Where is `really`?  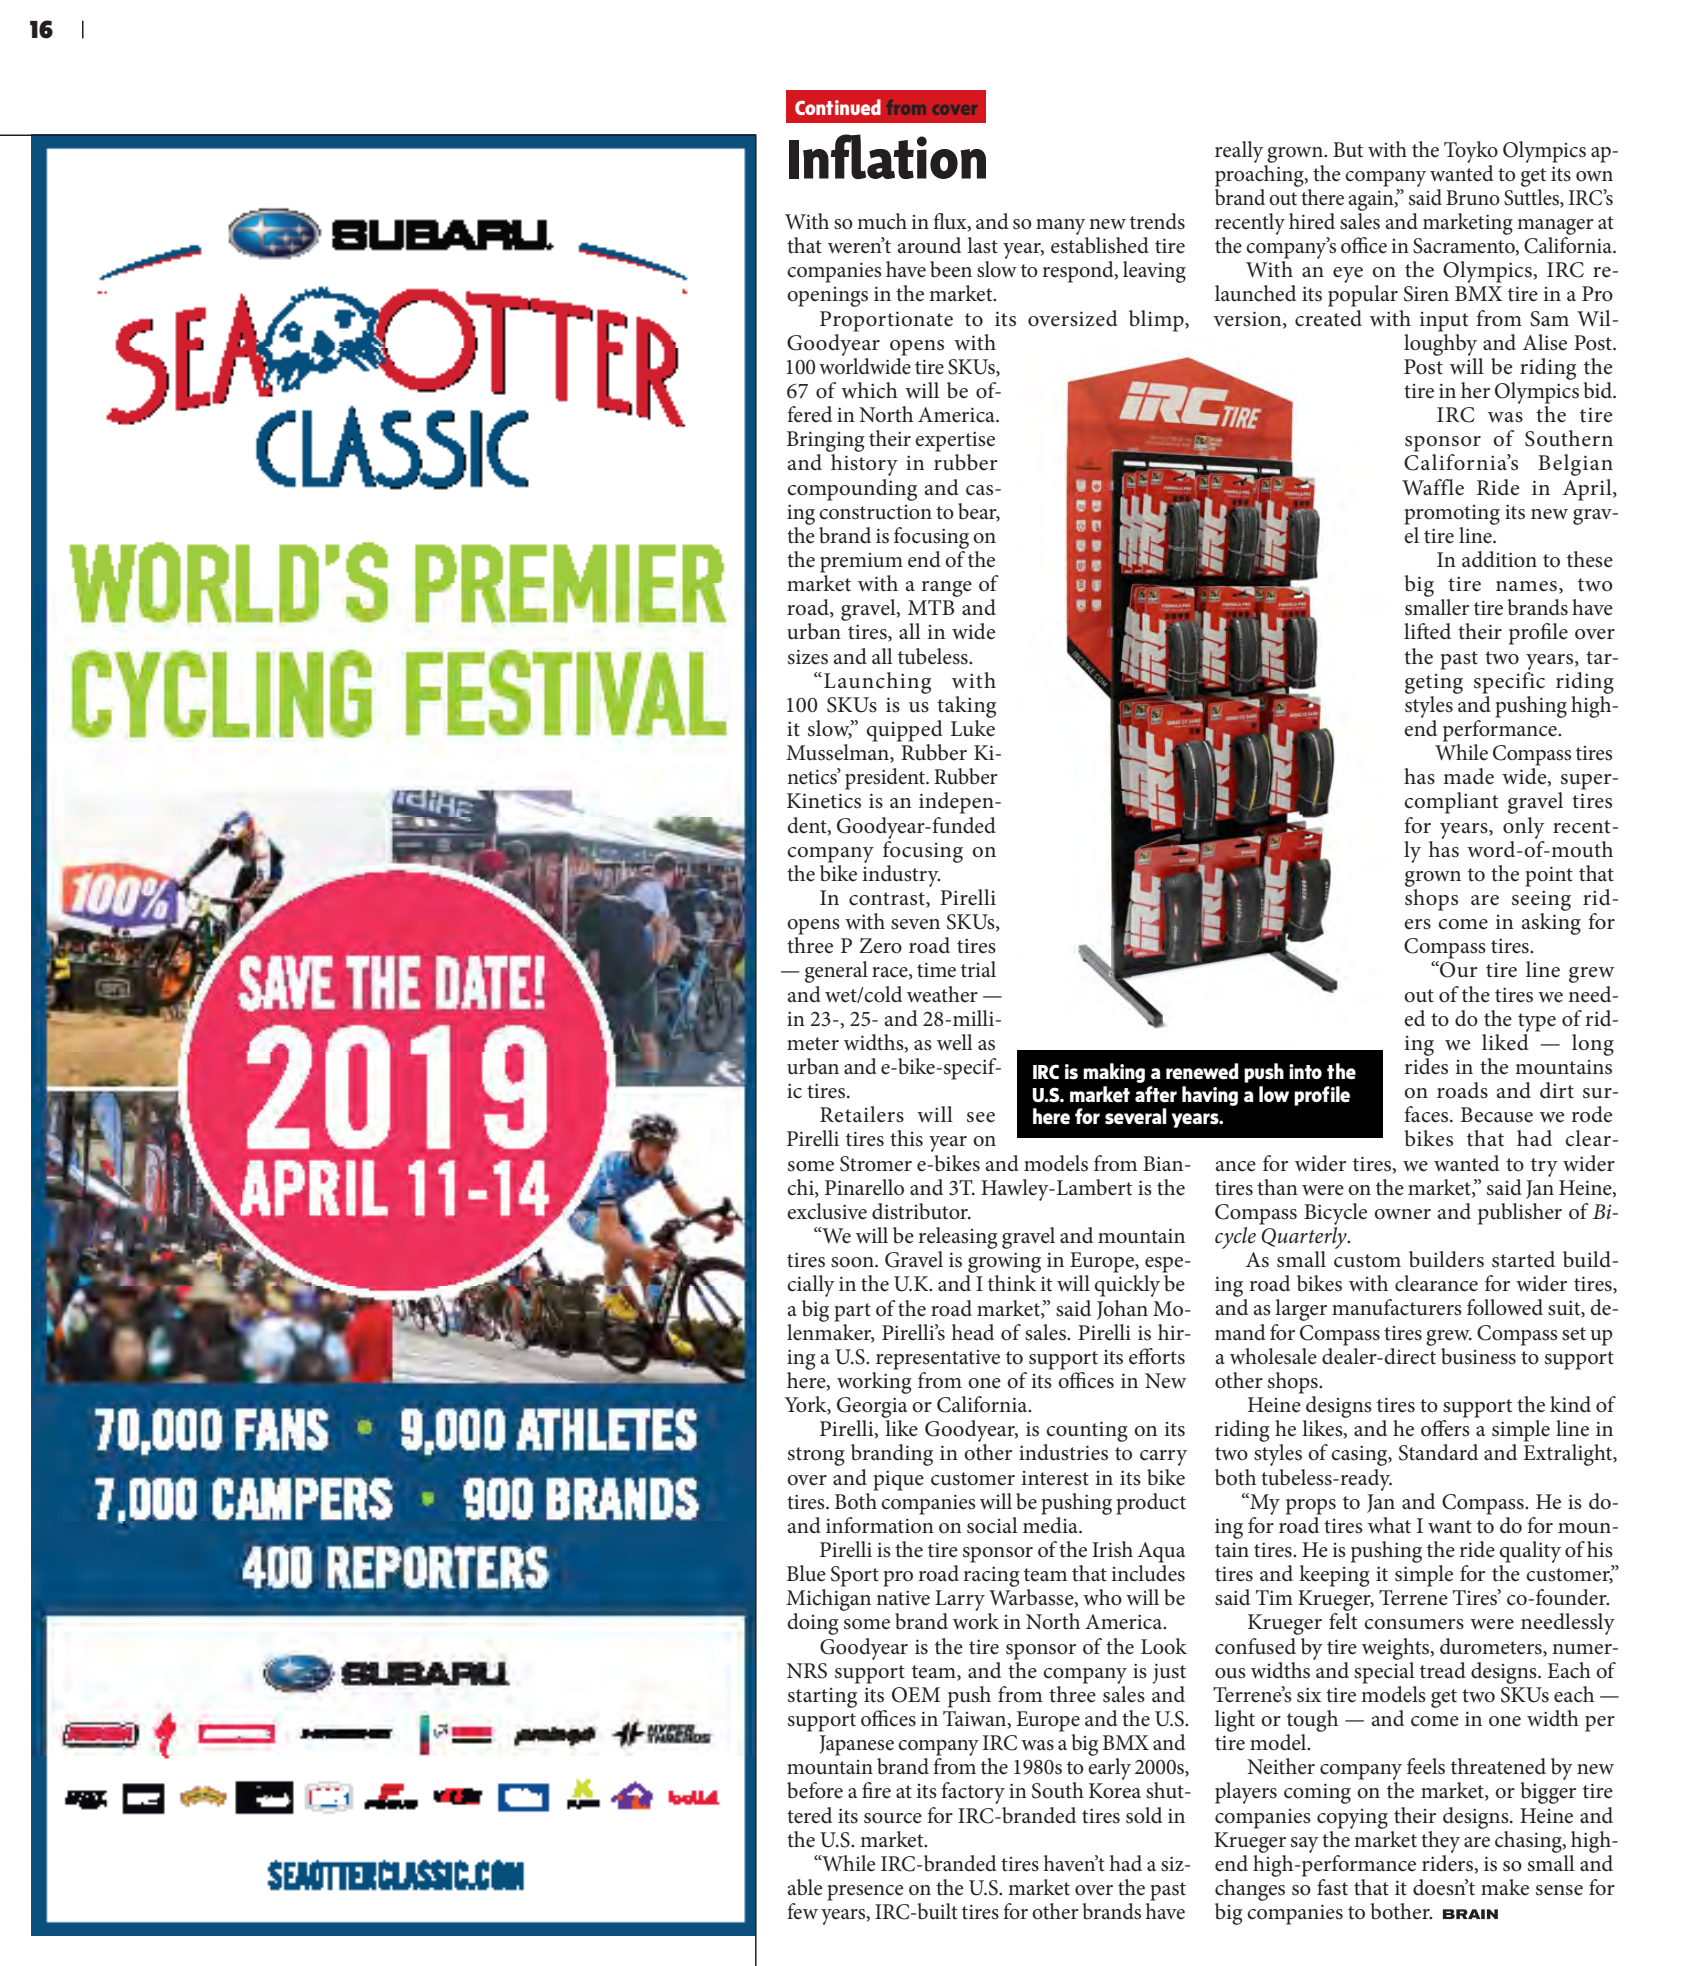
really is located at coordinates (1239, 152).
